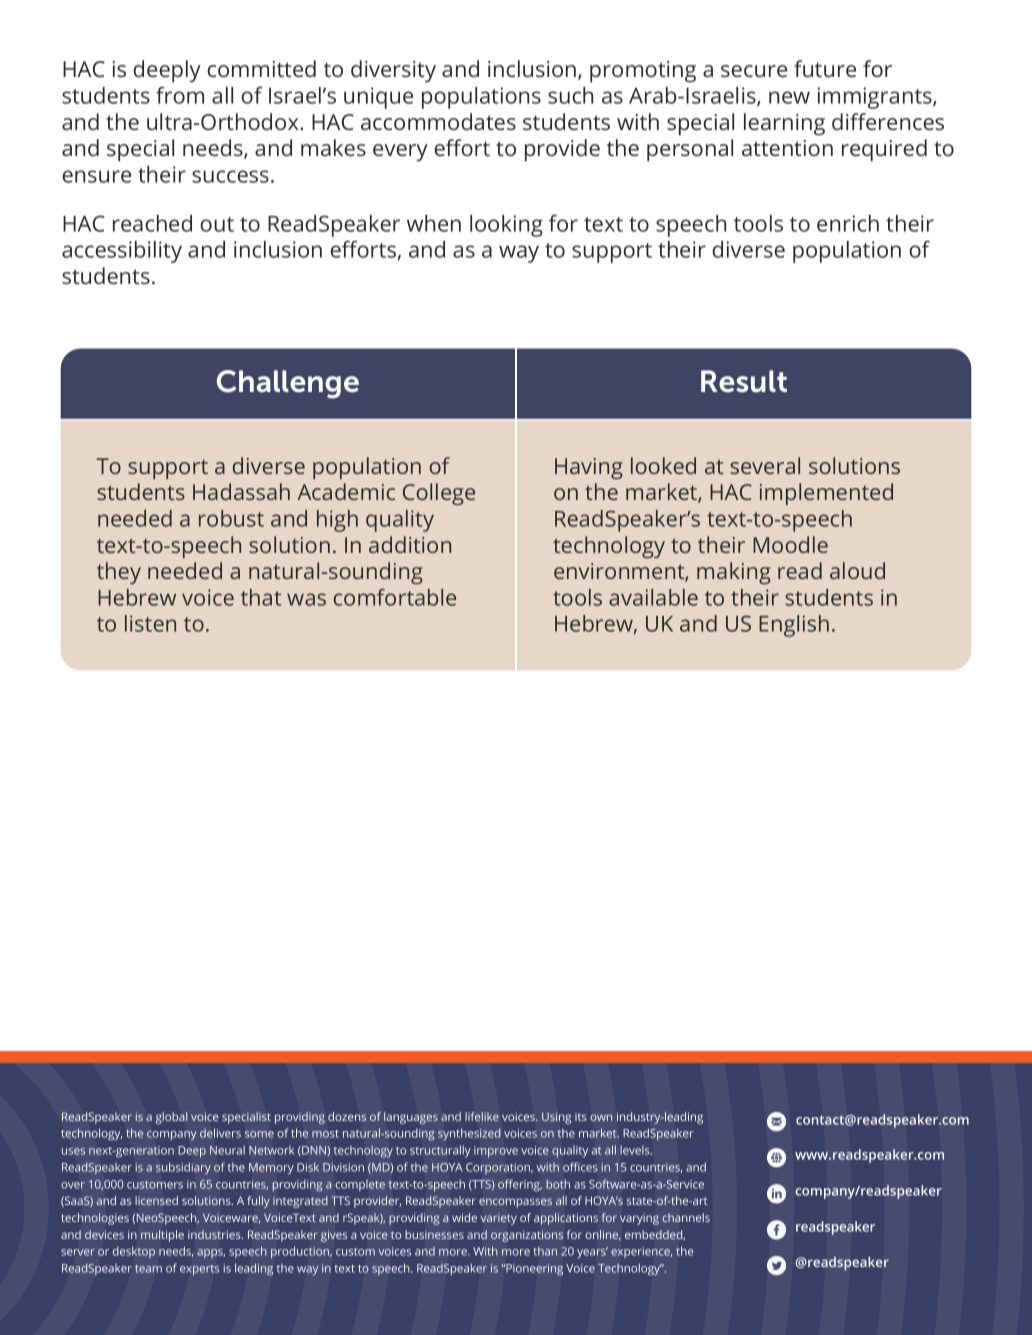 The height and width of the page is (1335, 1032). I want to click on multiple, so click(162, 1236).
